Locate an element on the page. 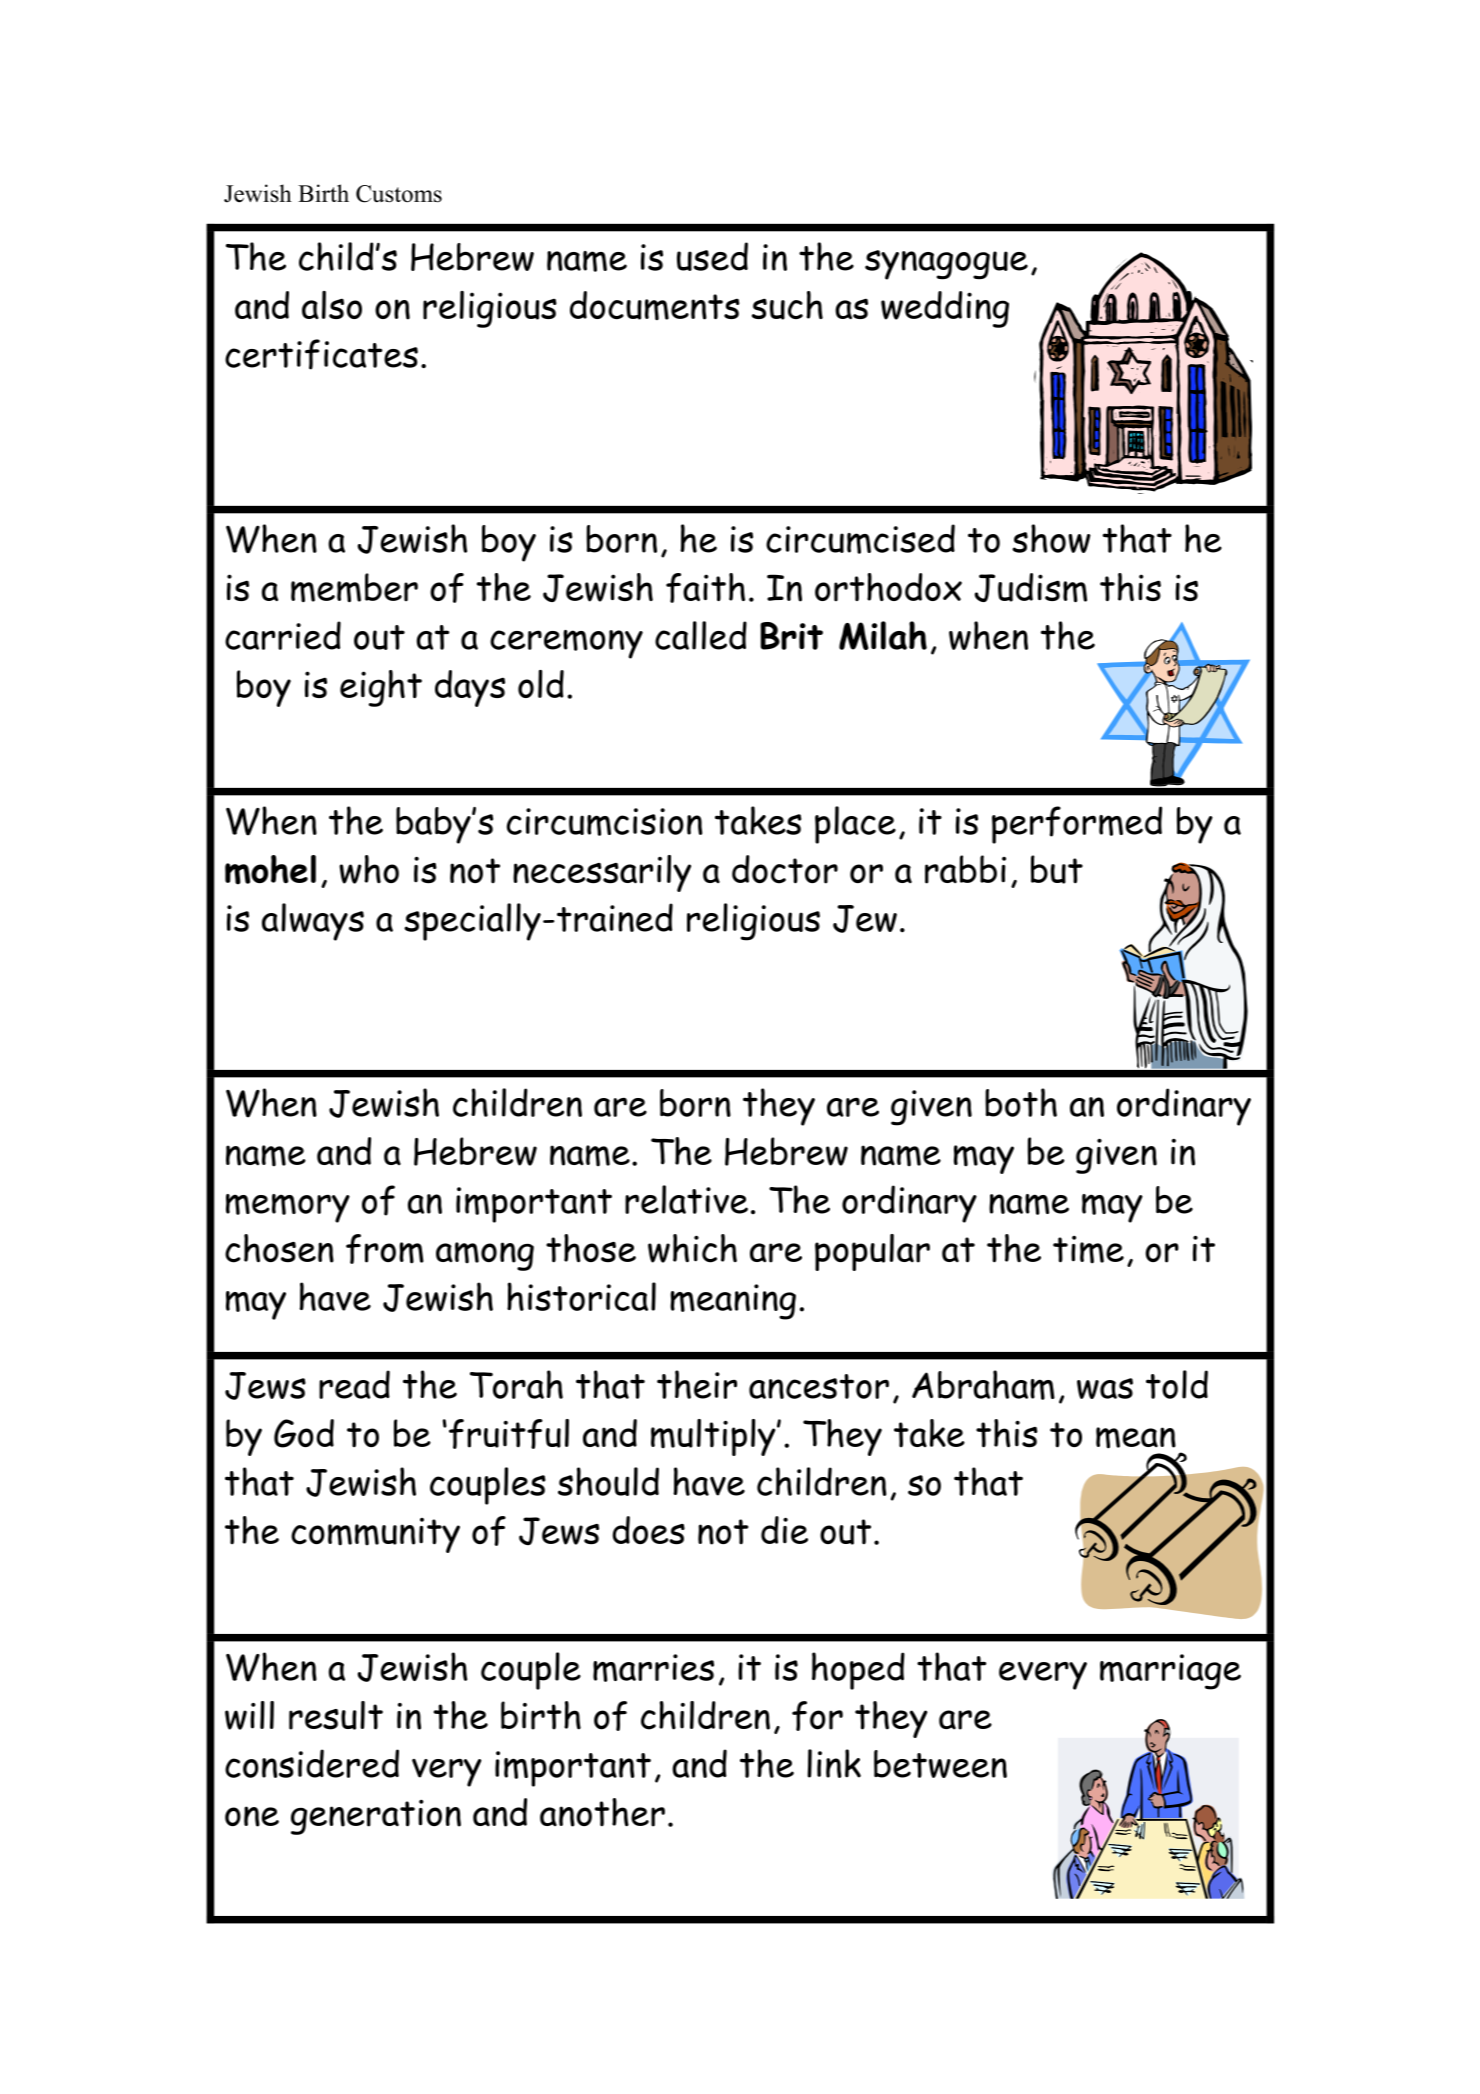 The image size is (1480, 2094). used is located at coordinates (712, 256).
